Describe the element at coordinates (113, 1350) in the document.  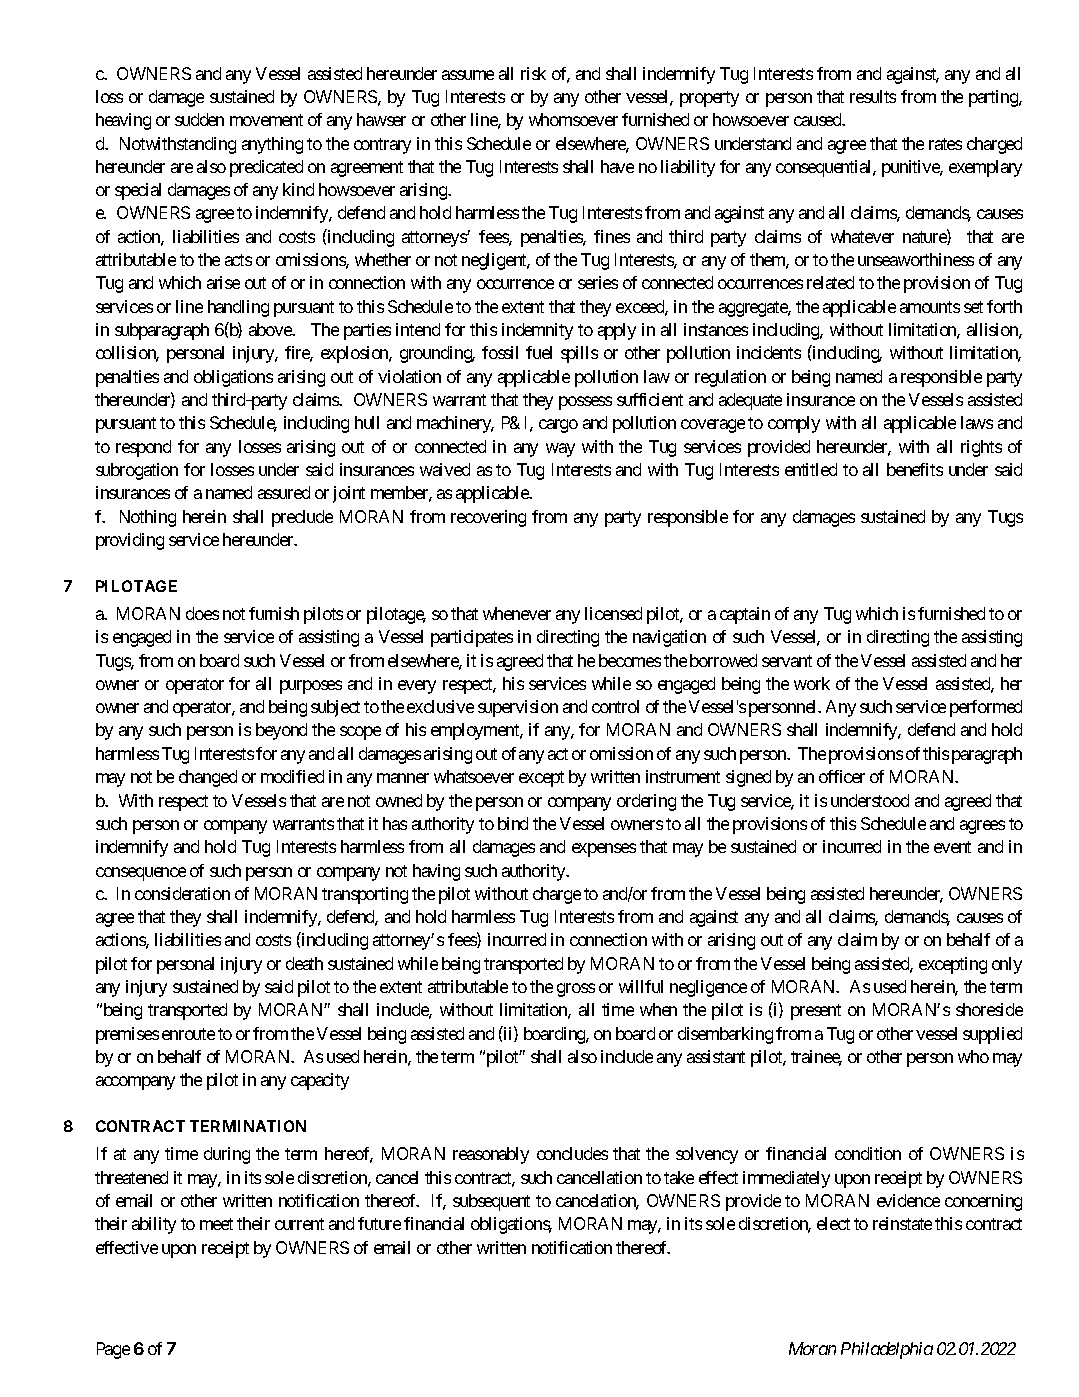
I see `Page` at that location.
